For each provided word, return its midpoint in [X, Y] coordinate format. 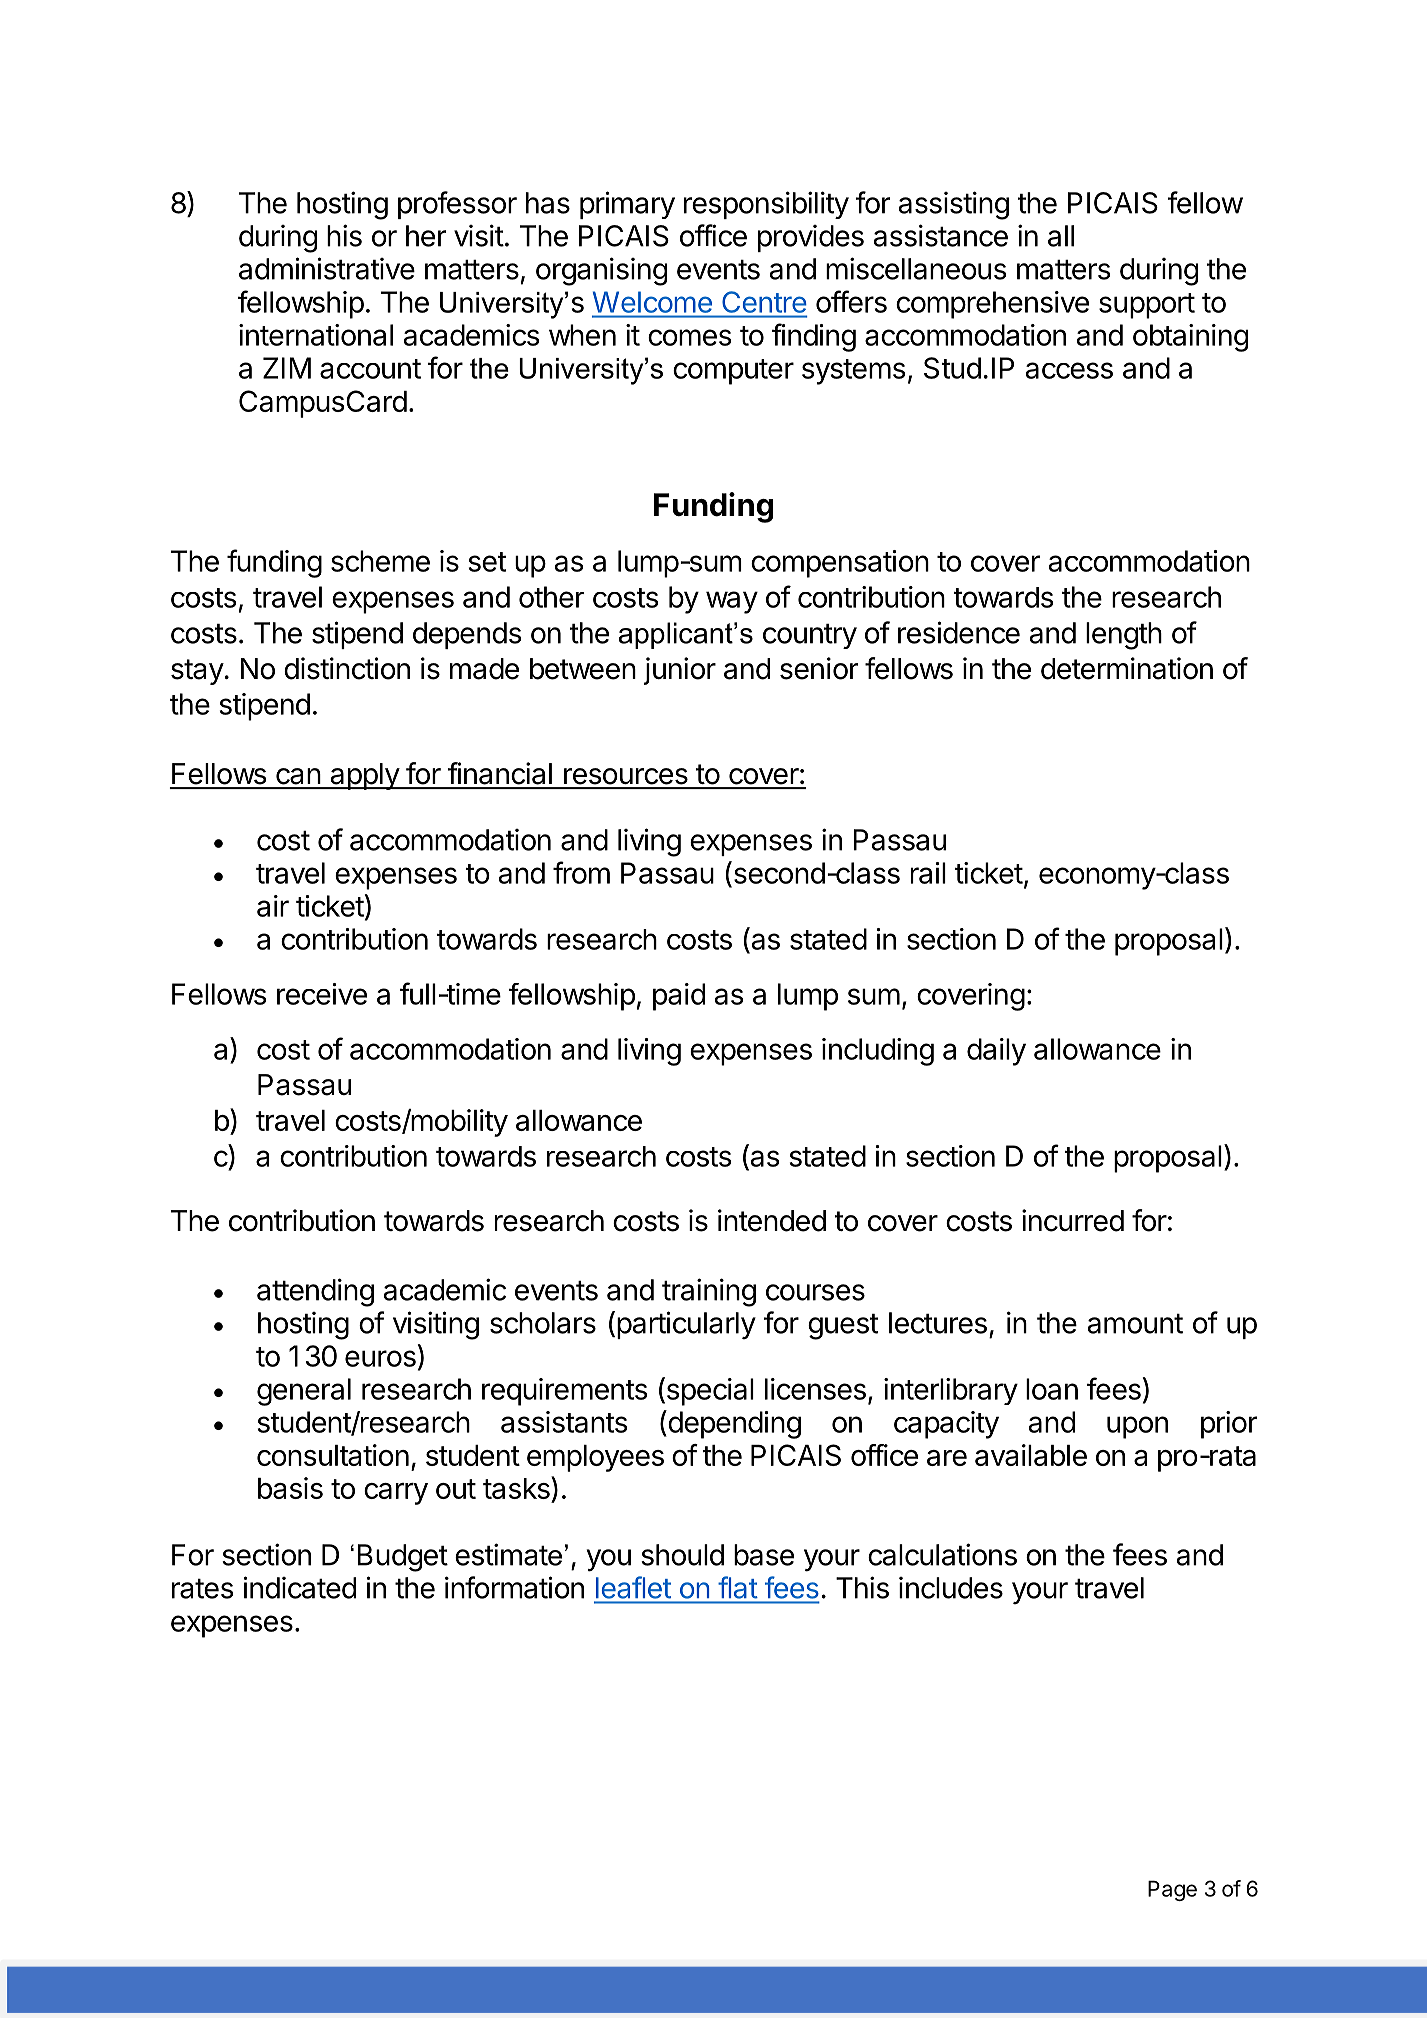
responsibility [766, 205]
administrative [327, 268]
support [1147, 306]
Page [1172, 1890]
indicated [299, 1587]
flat [738, 1587]
